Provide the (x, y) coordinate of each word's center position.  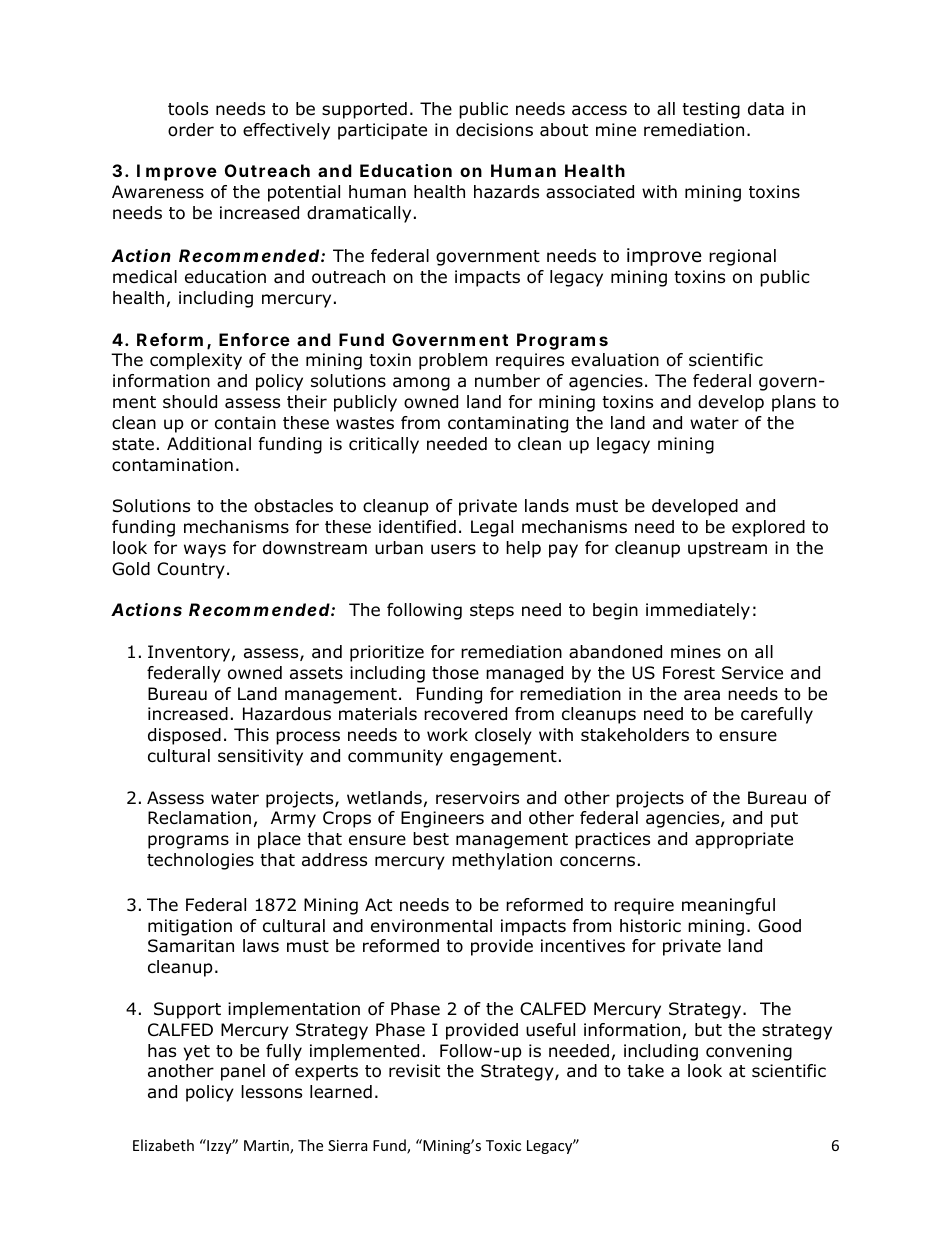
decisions (494, 130)
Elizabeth (163, 1145)
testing (711, 110)
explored (768, 528)
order (191, 130)
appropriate (744, 840)
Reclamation (199, 818)
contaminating (508, 424)
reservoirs (477, 798)
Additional (209, 444)
